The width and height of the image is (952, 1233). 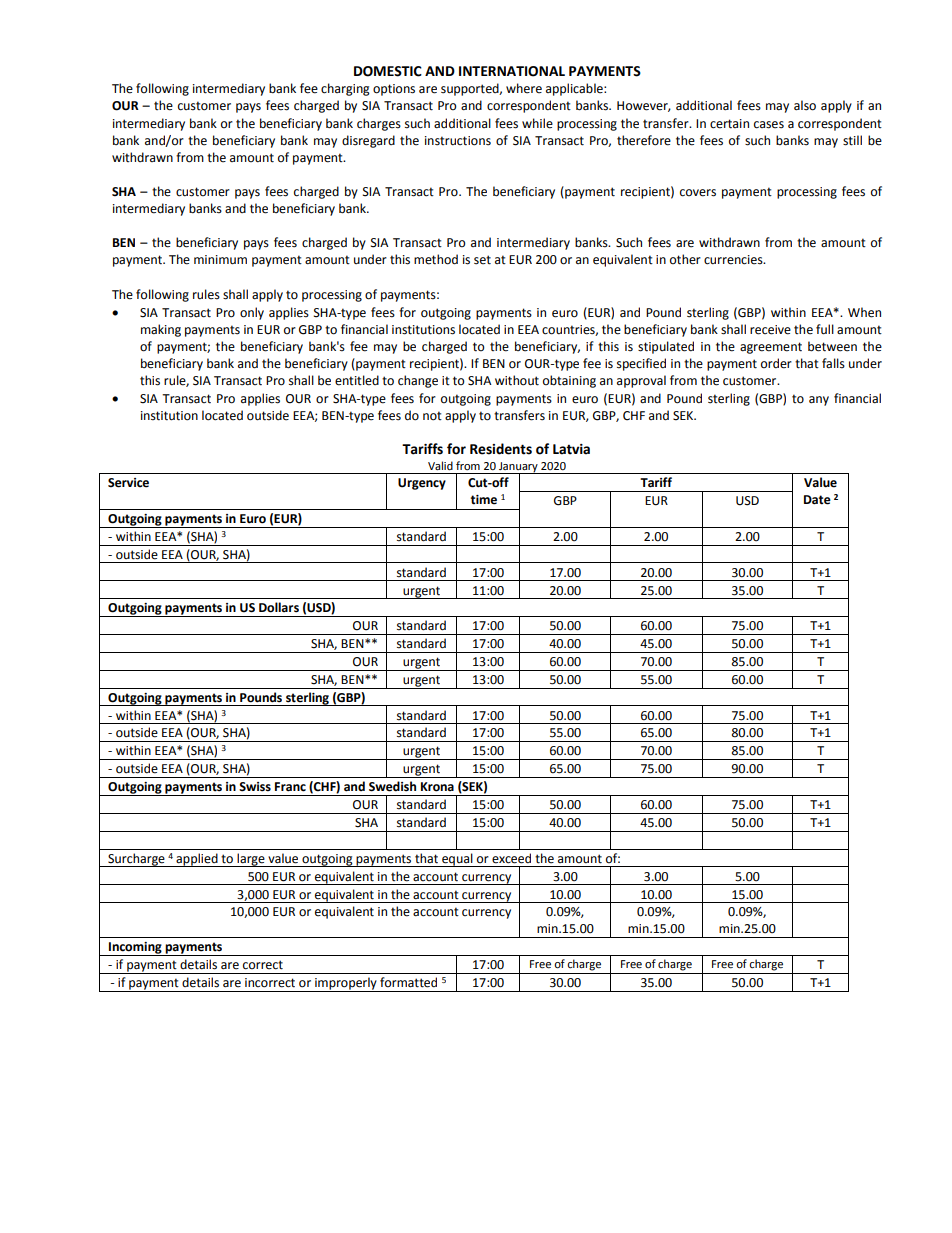 I want to click on also, so click(x=805, y=105).
